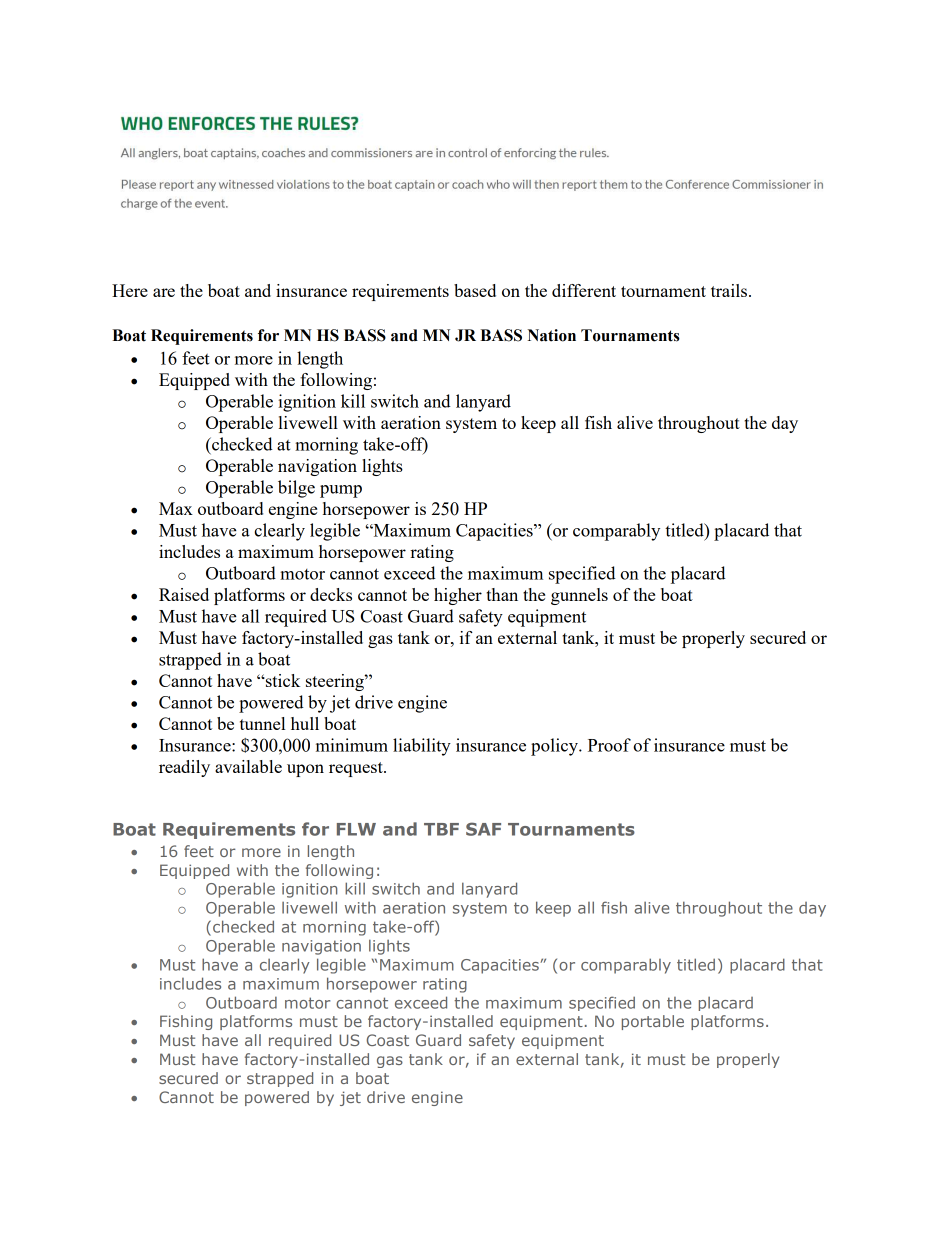 Image resolution: width=952 pixels, height=1233 pixels. Describe the element at coordinates (475, 290) in the image. I see `based` at that location.
